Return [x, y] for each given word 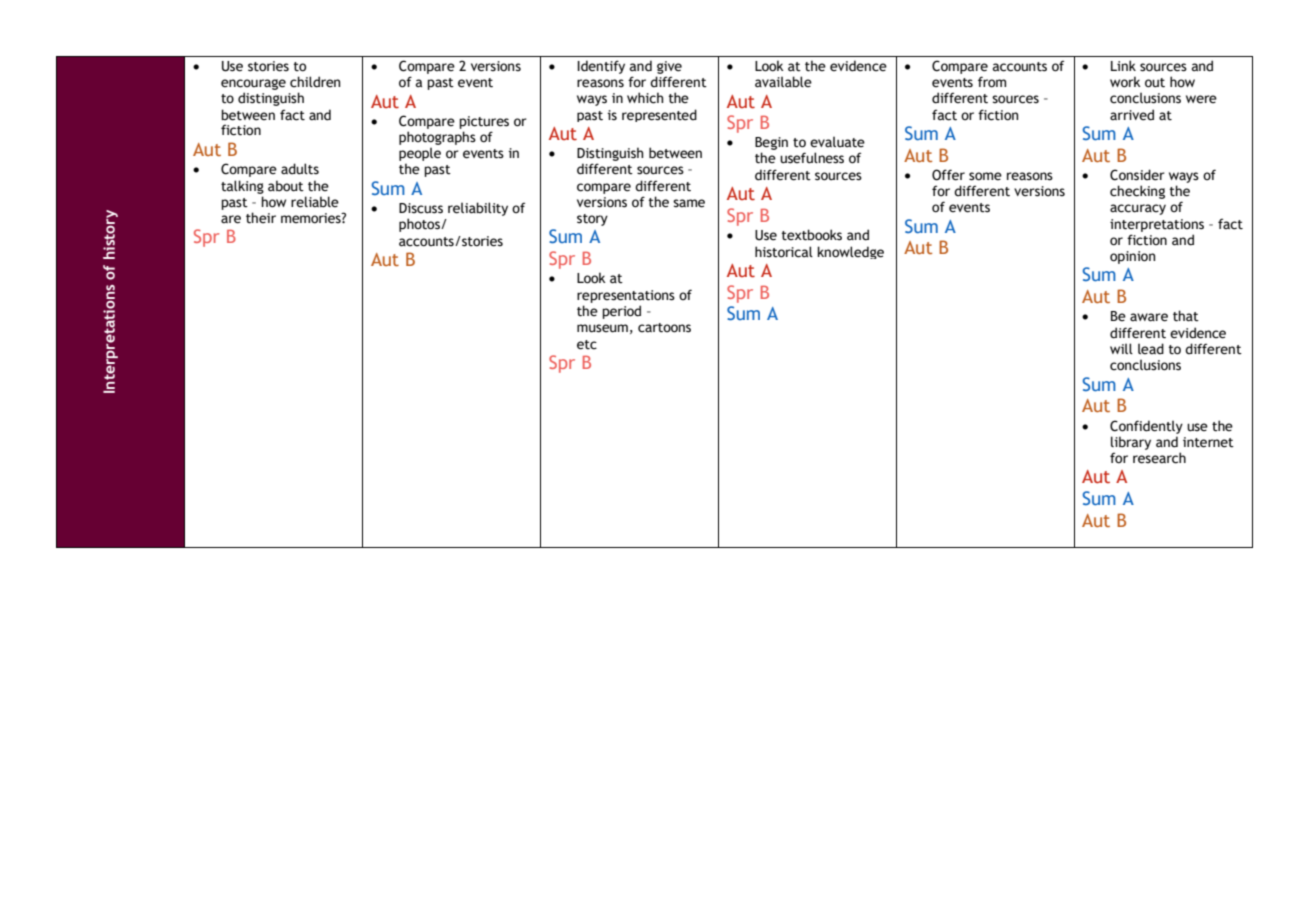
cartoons [664, 328]
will [1121, 348]
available [783, 82]
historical [784, 252]
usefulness [812, 158]
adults [300, 169]
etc [587, 345]
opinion [1132, 257]
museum [602, 328]
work [1125, 82]
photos [420, 225]
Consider [1137, 175]
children [315, 82]
